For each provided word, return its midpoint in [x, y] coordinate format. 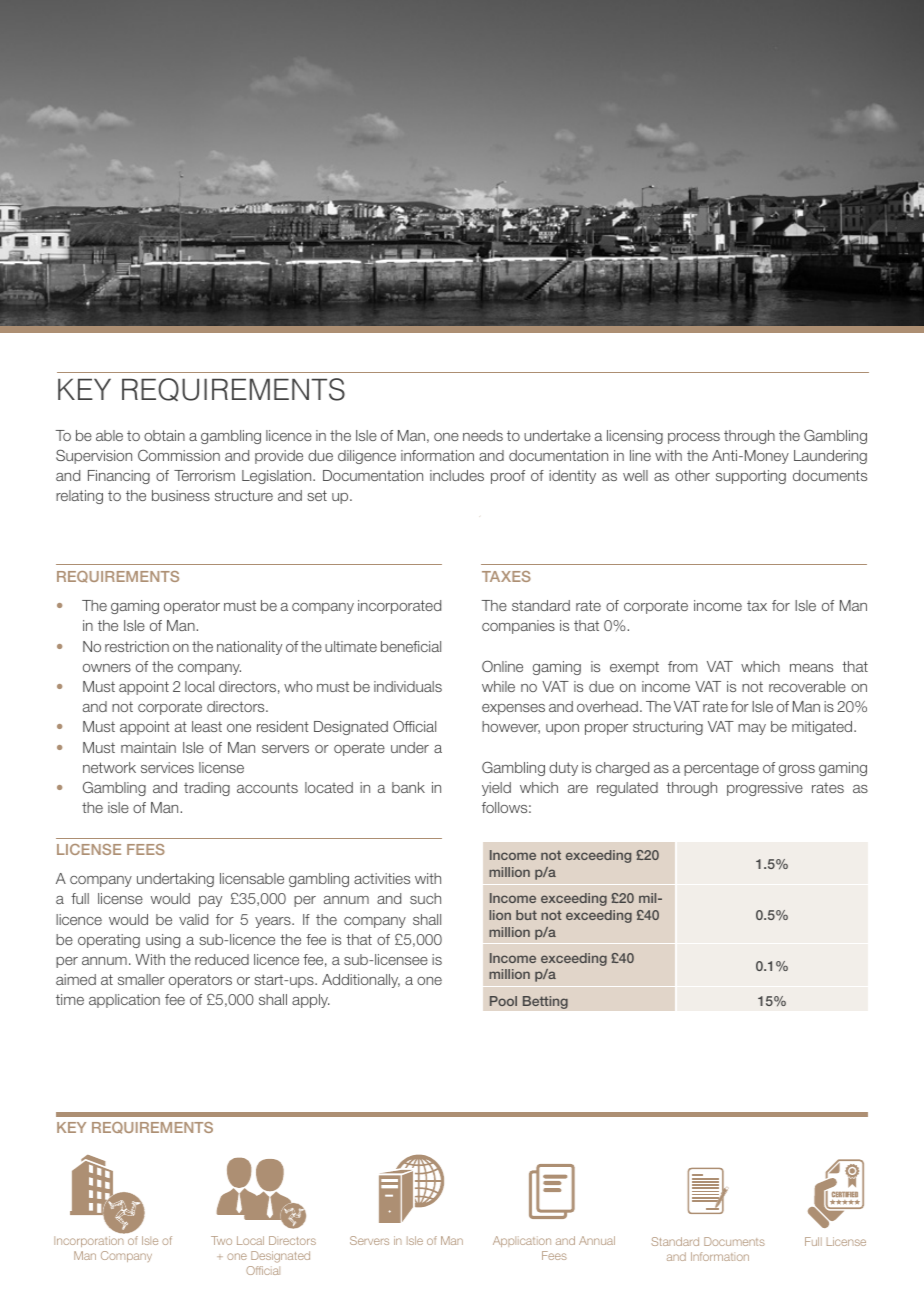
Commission [179, 455]
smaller [141, 979]
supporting [751, 477]
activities [382, 878]
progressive [765, 789]
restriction [137, 646]
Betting [545, 1002]
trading [207, 789]
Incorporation [89, 1241]
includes [457, 475]
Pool [503, 1001]
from [682, 666]
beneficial [411, 646]
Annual [597, 1240]
